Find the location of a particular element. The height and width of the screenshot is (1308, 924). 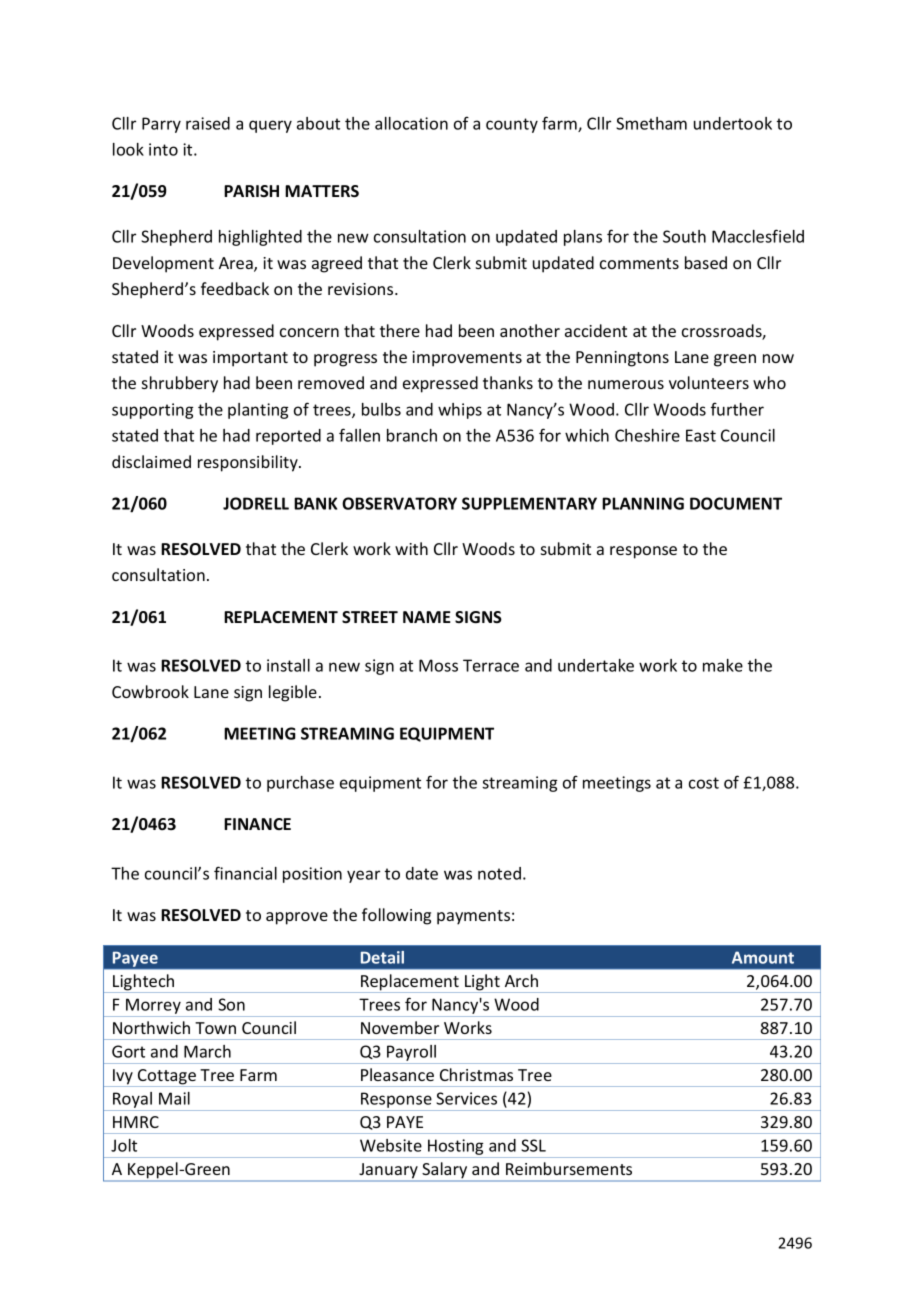

Reimbursements is located at coordinates (569, 1168).
